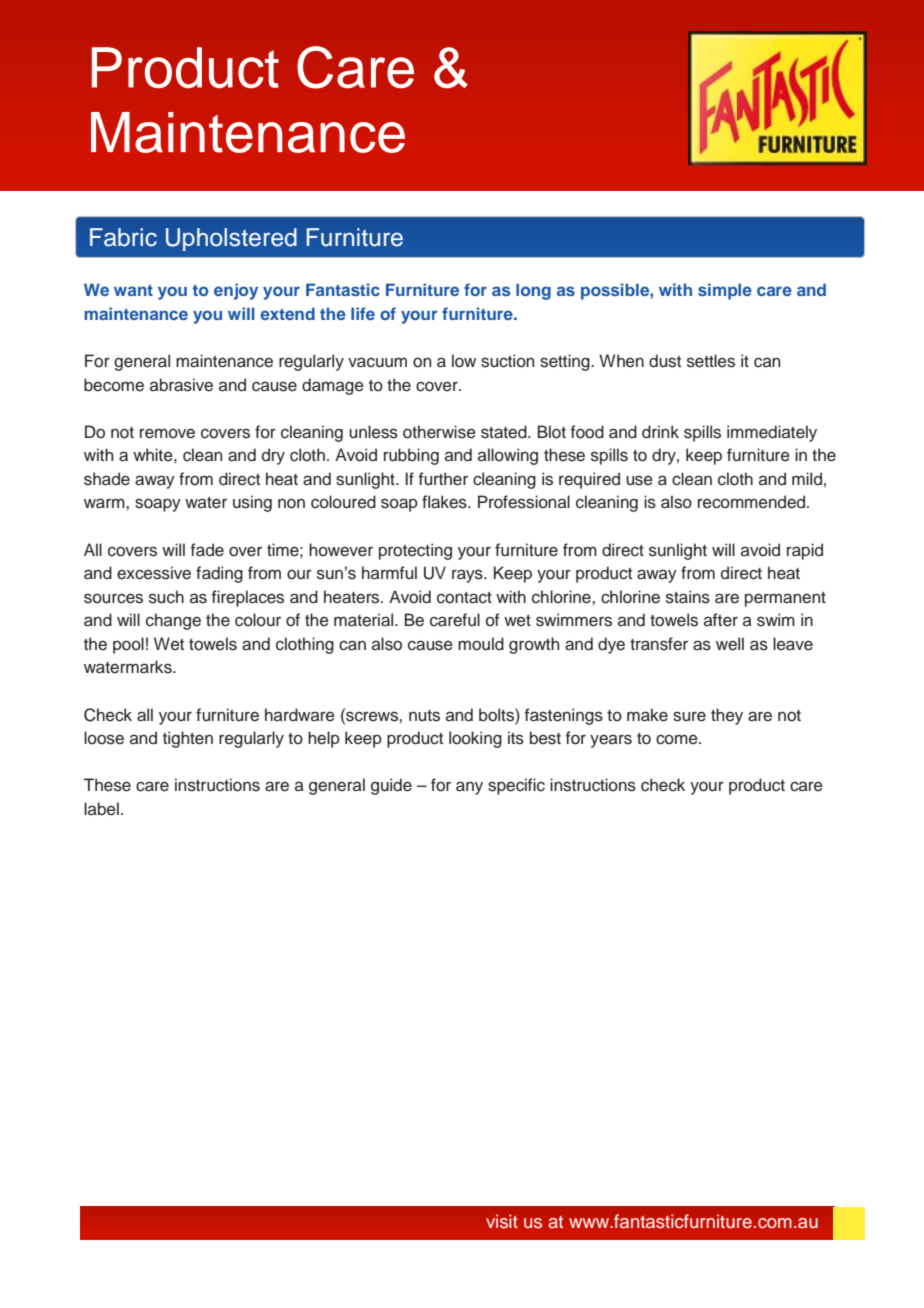 The image size is (924, 1308). Describe the element at coordinates (475, 739) in the screenshot. I see `looking` at that location.
